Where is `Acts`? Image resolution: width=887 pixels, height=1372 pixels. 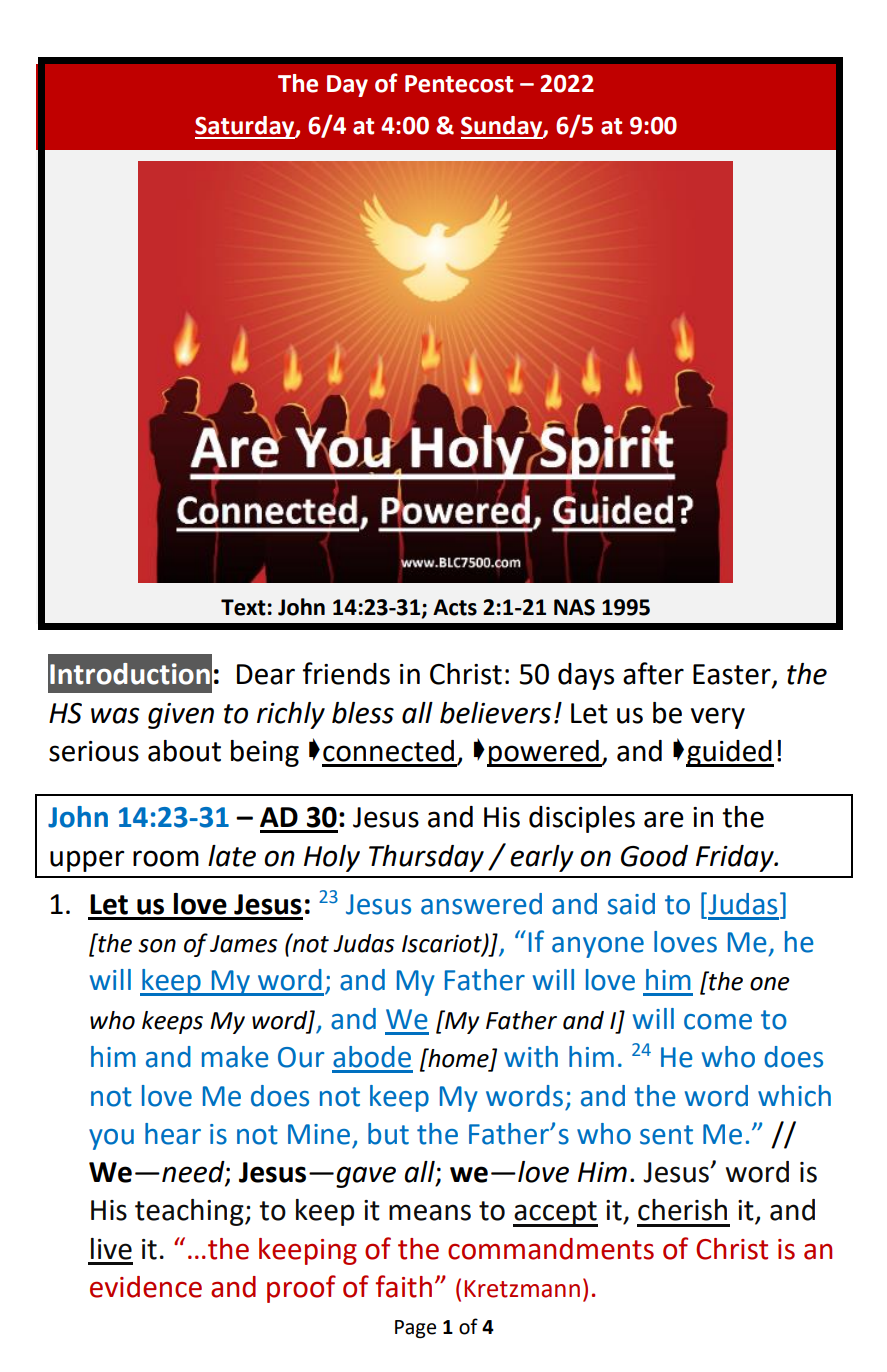 Acts is located at coordinates (455, 607).
